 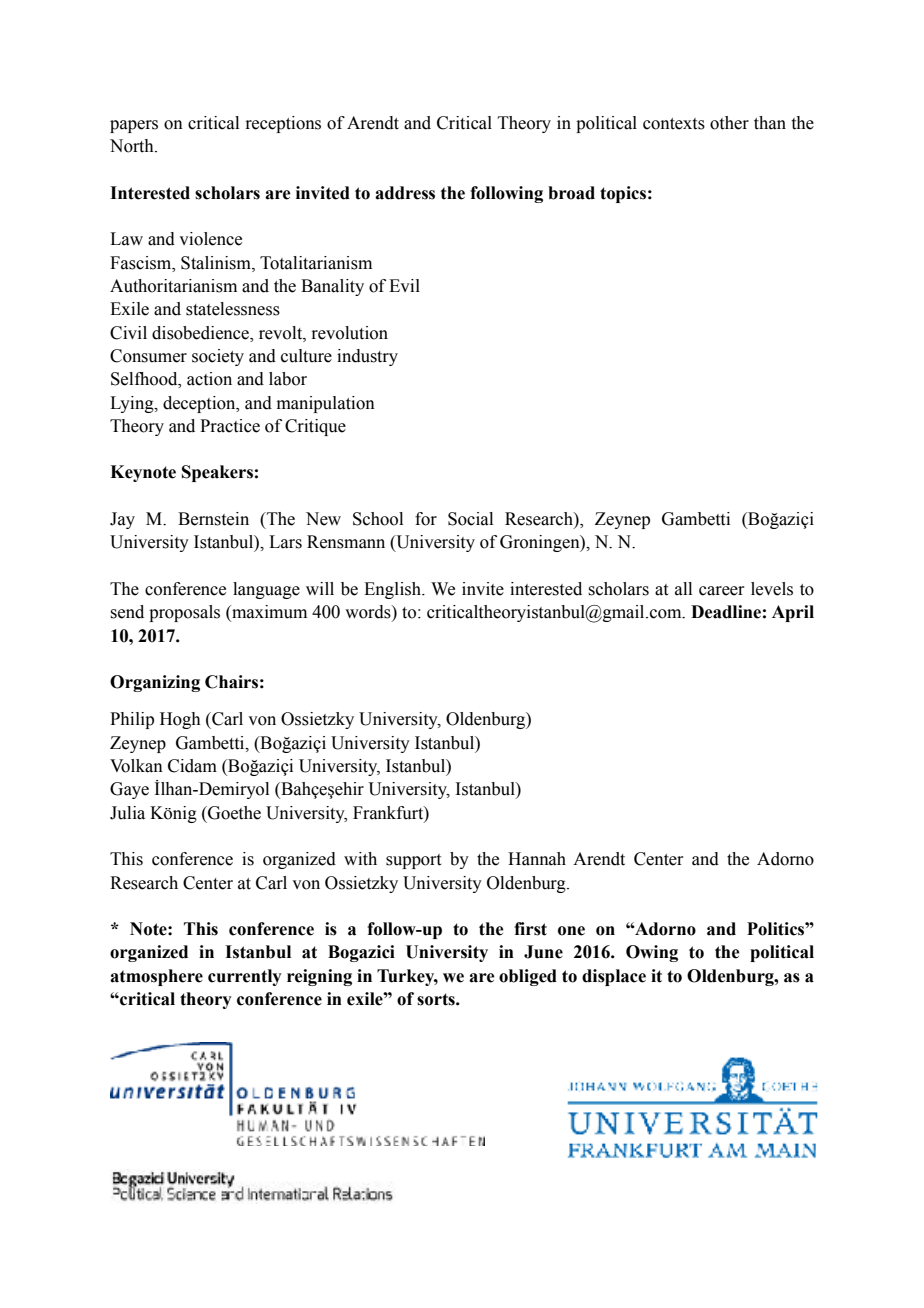 I want to click on broad, so click(x=571, y=193).
